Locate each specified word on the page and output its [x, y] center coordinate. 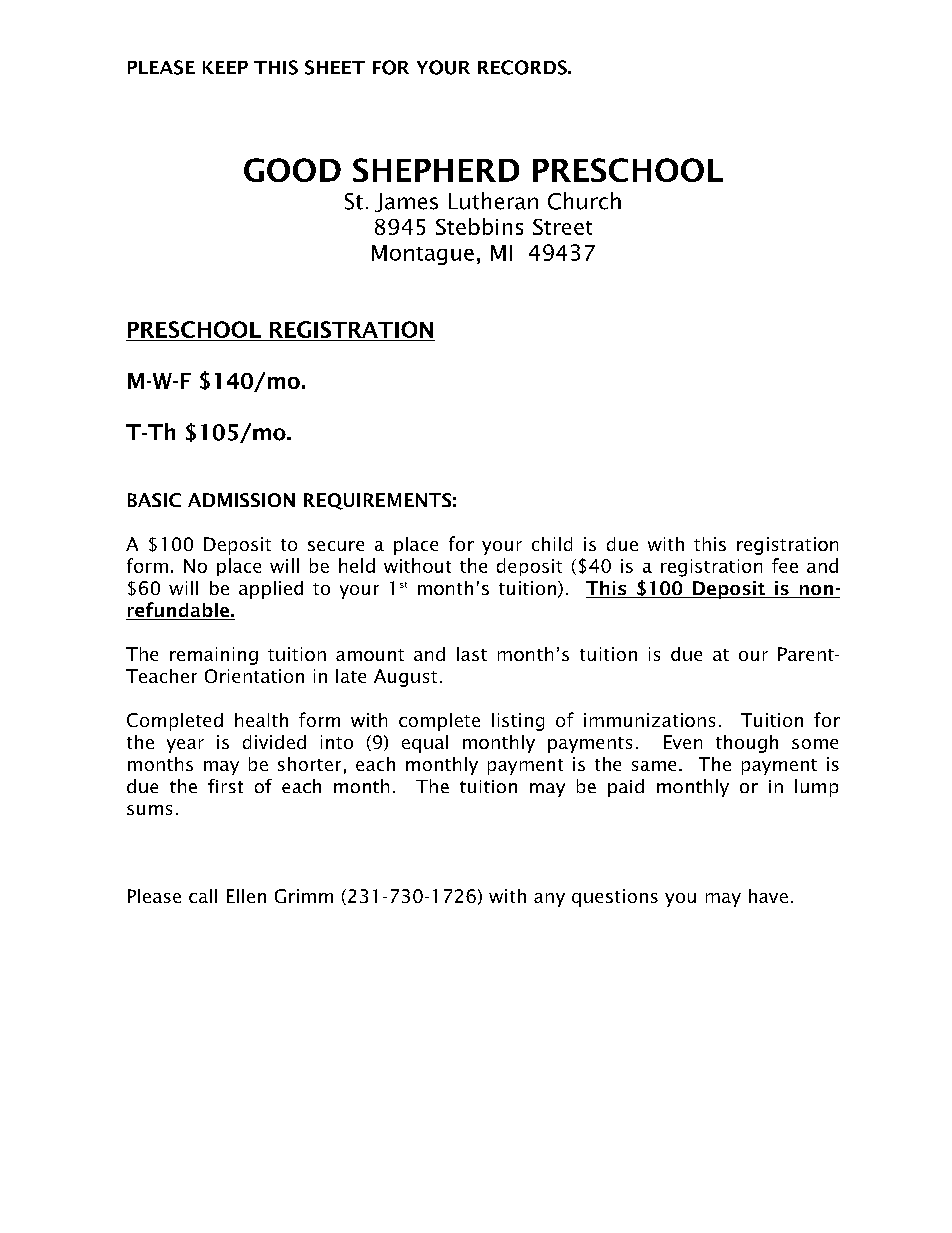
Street [562, 227]
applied [271, 590]
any [549, 900]
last [472, 654]
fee [785, 565]
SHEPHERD [436, 170]
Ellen [246, 896]
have [768, 896]
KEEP [225, 67]
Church [584, 201]
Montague [423, 255]
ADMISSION [241, 500]
